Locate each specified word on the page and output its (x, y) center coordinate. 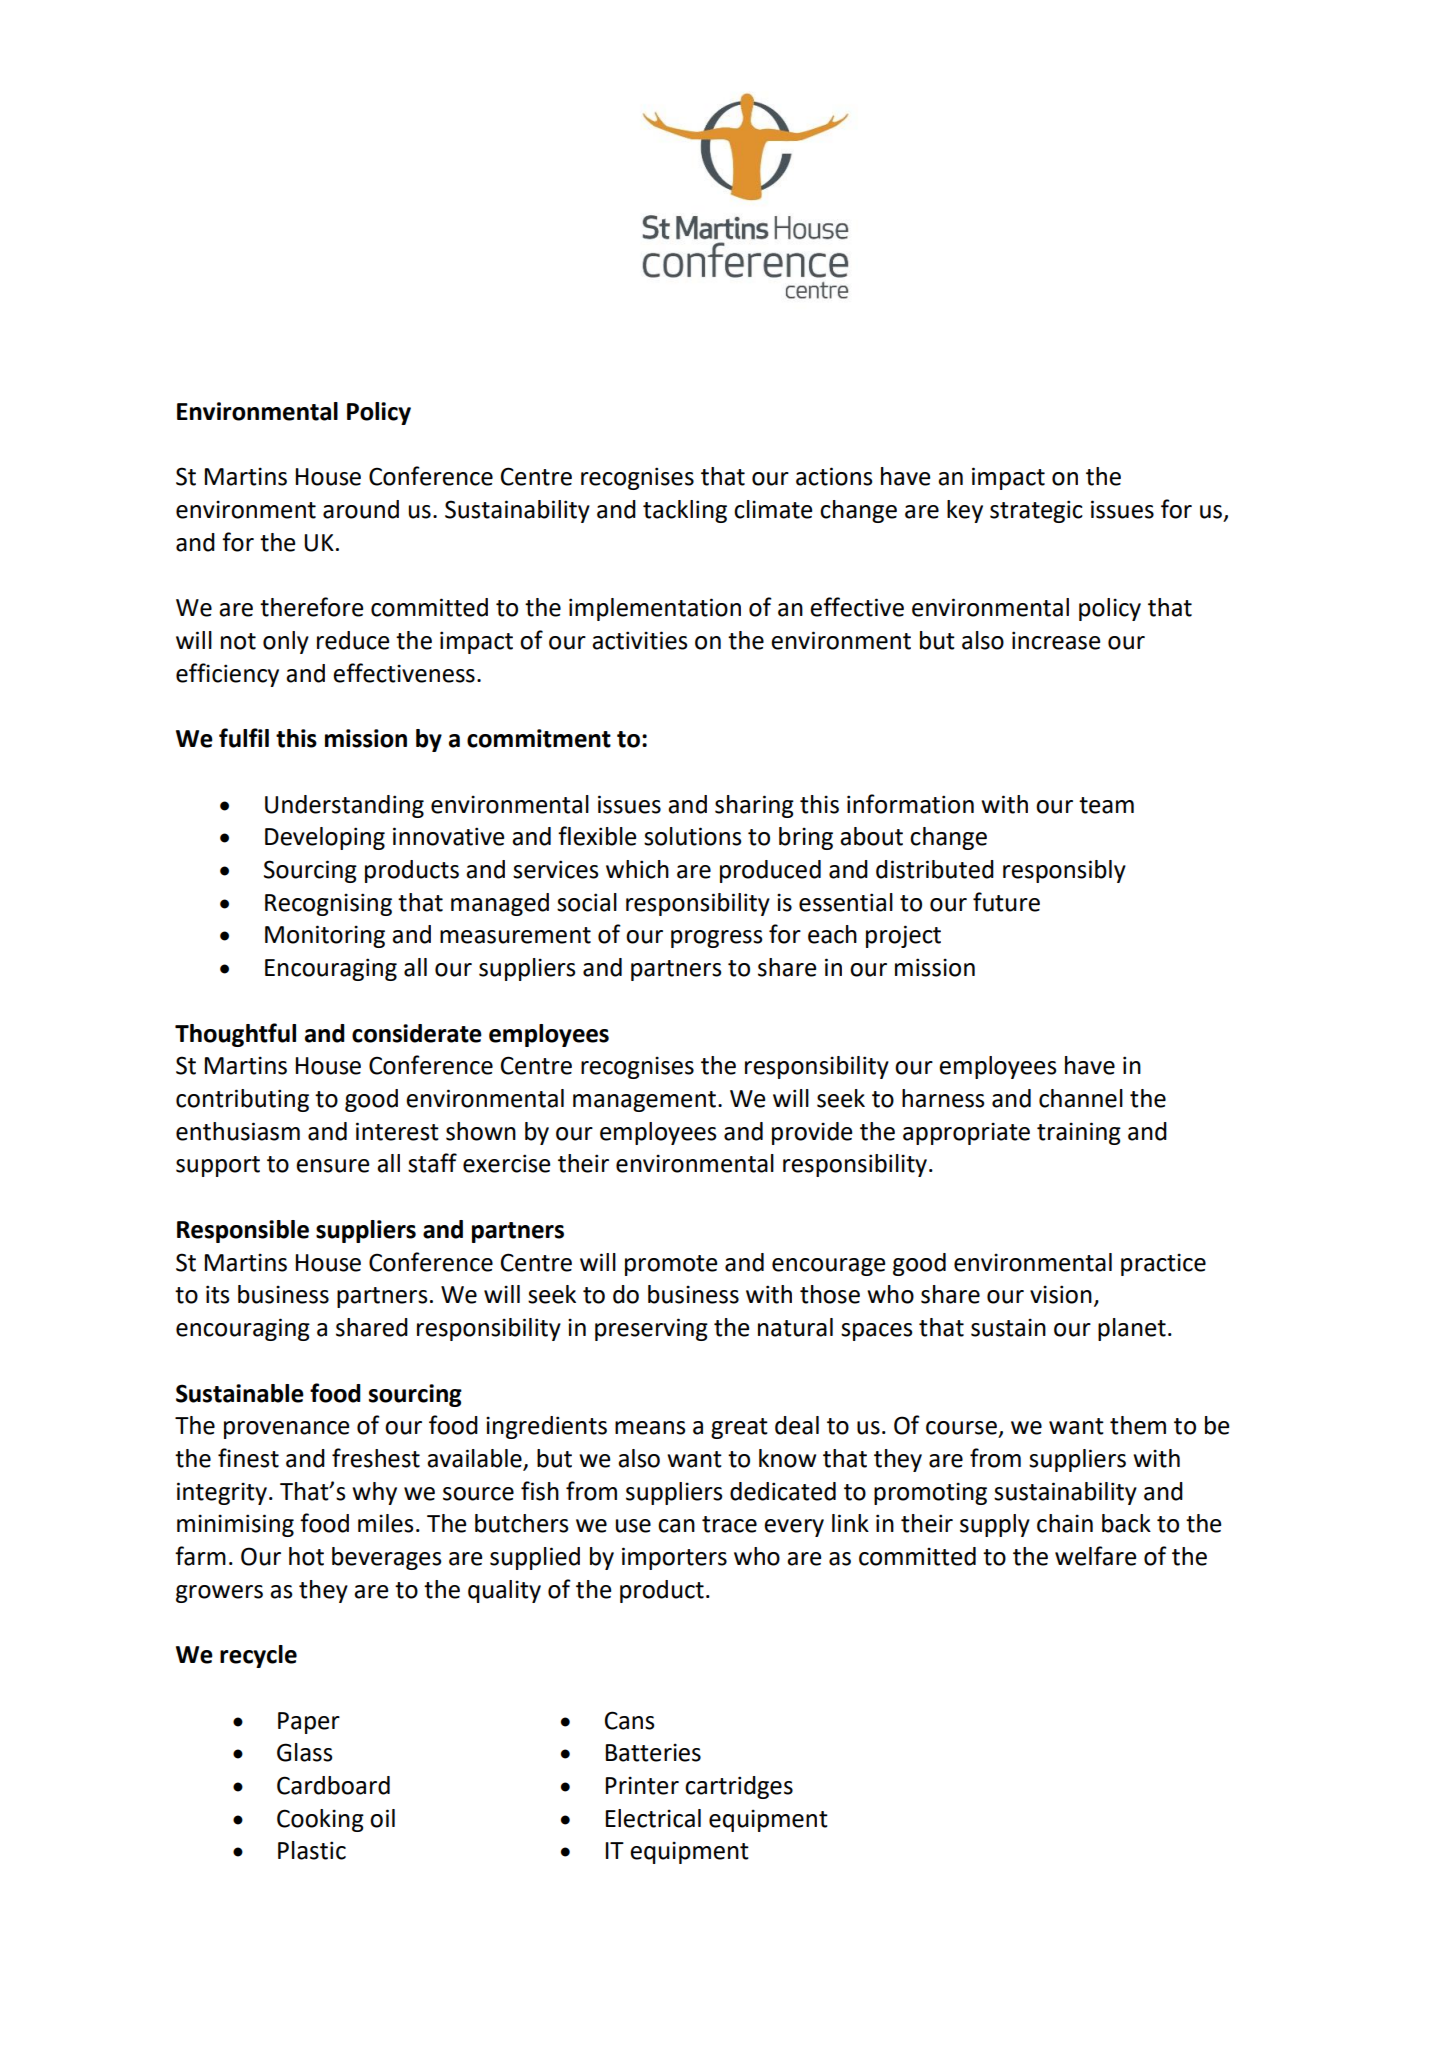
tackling (685, 511)
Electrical (653, 1818)
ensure (333, 1166)
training (1079, 1133)
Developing (325, 838)
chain (1065, 1523)
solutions (692, 836)
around (361, 509)
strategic (1036, 511)
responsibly (1064, 871)
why (374, 1493)
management (644, 1101)
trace (729, 1524)
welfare (1096, 1556)
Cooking (320, 1820)
